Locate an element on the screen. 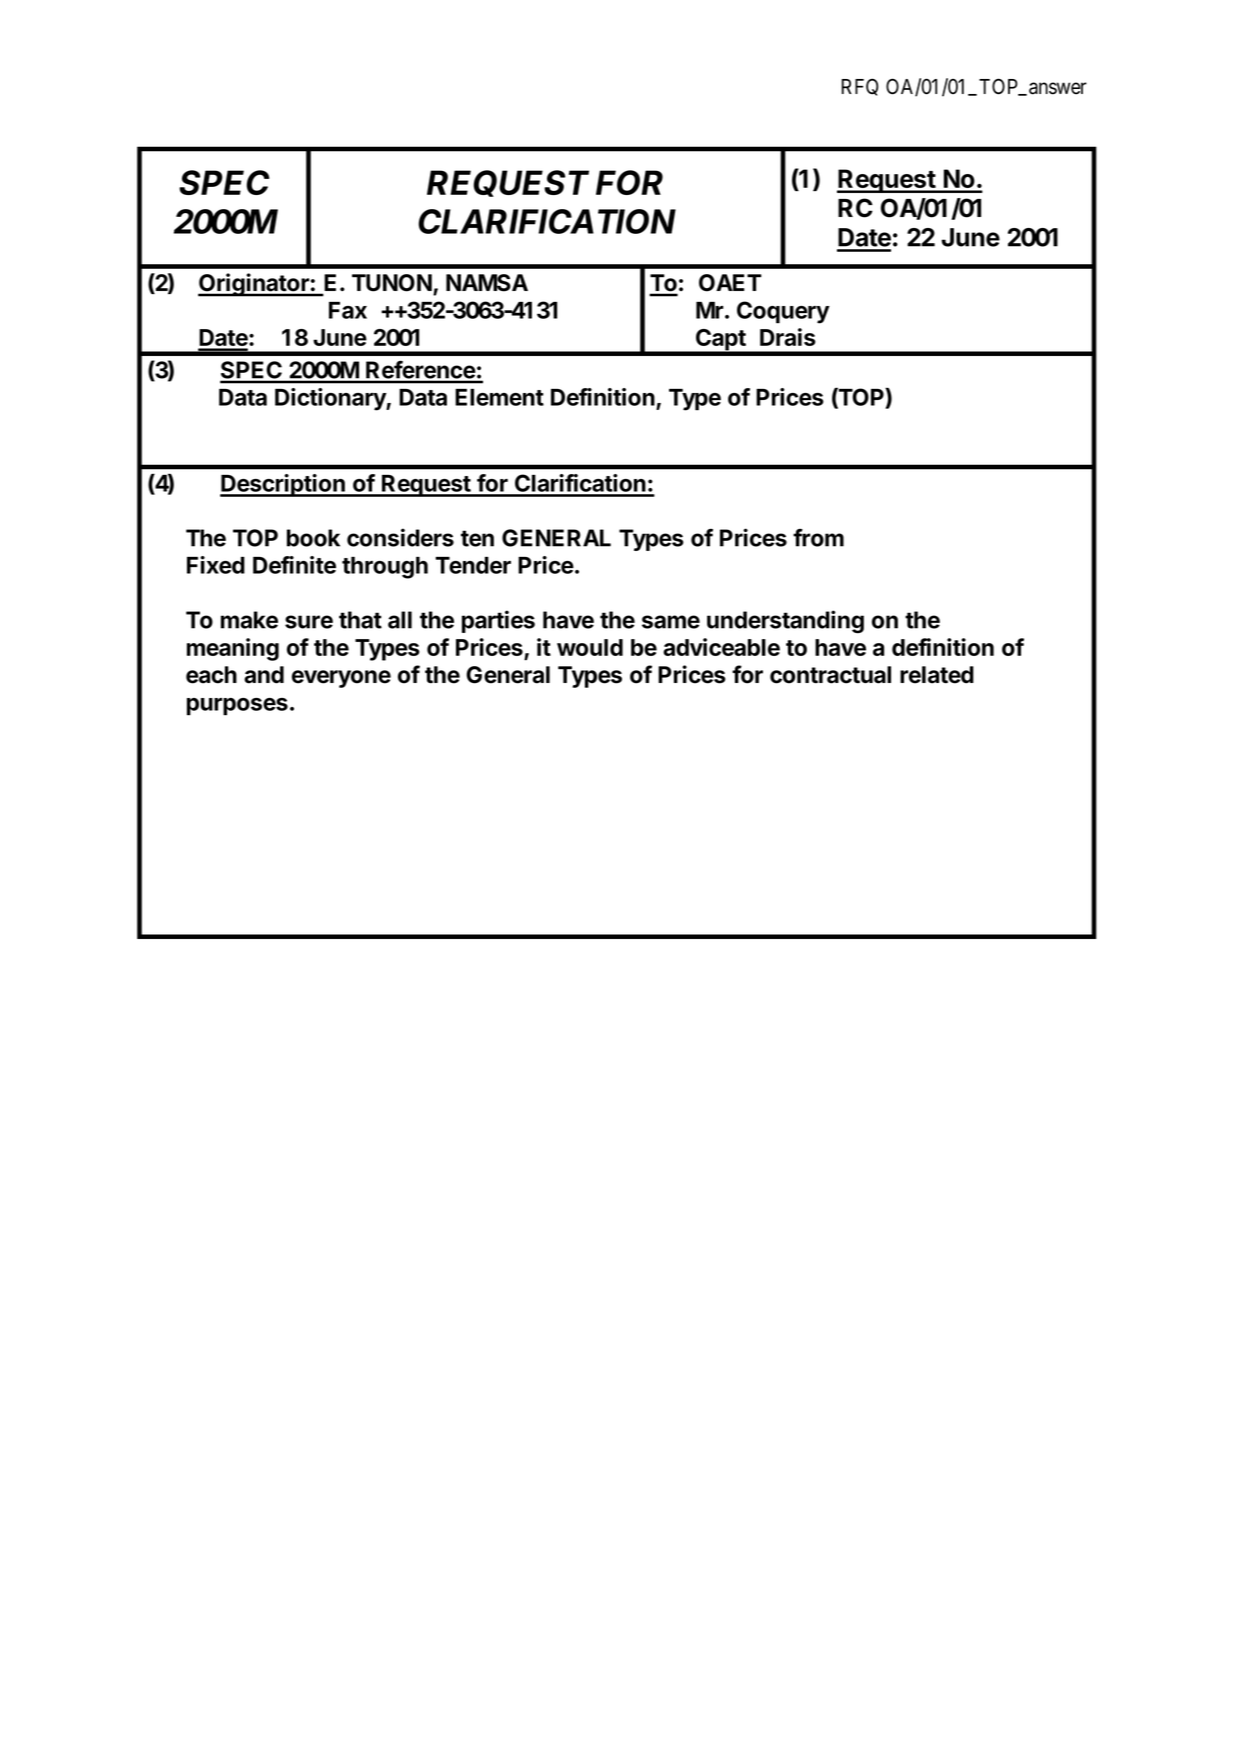  considers is located at coordinates (400, 537).
